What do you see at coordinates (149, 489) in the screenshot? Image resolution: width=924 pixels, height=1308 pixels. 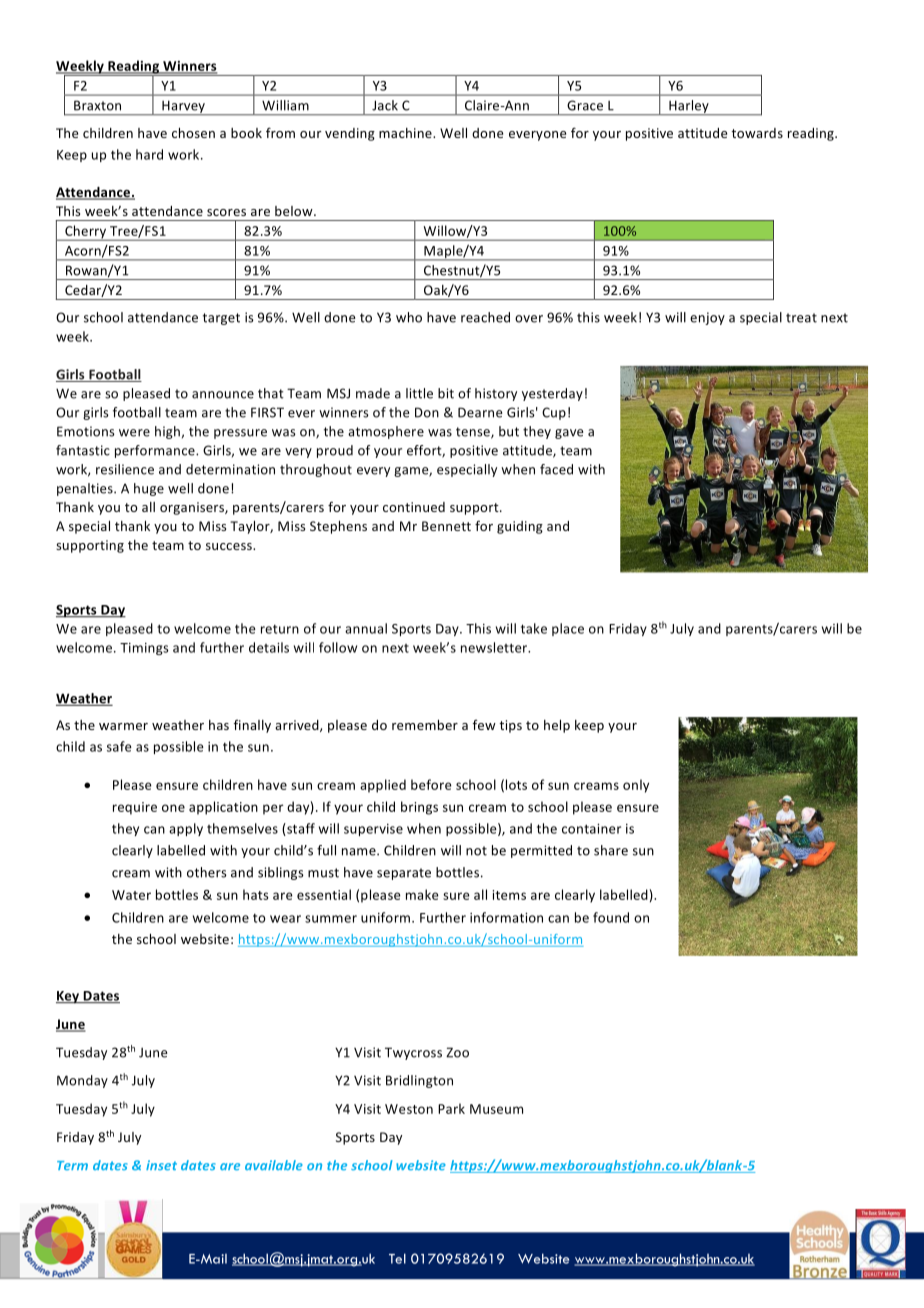 I see `huge` at bounding box center [149, 489].
